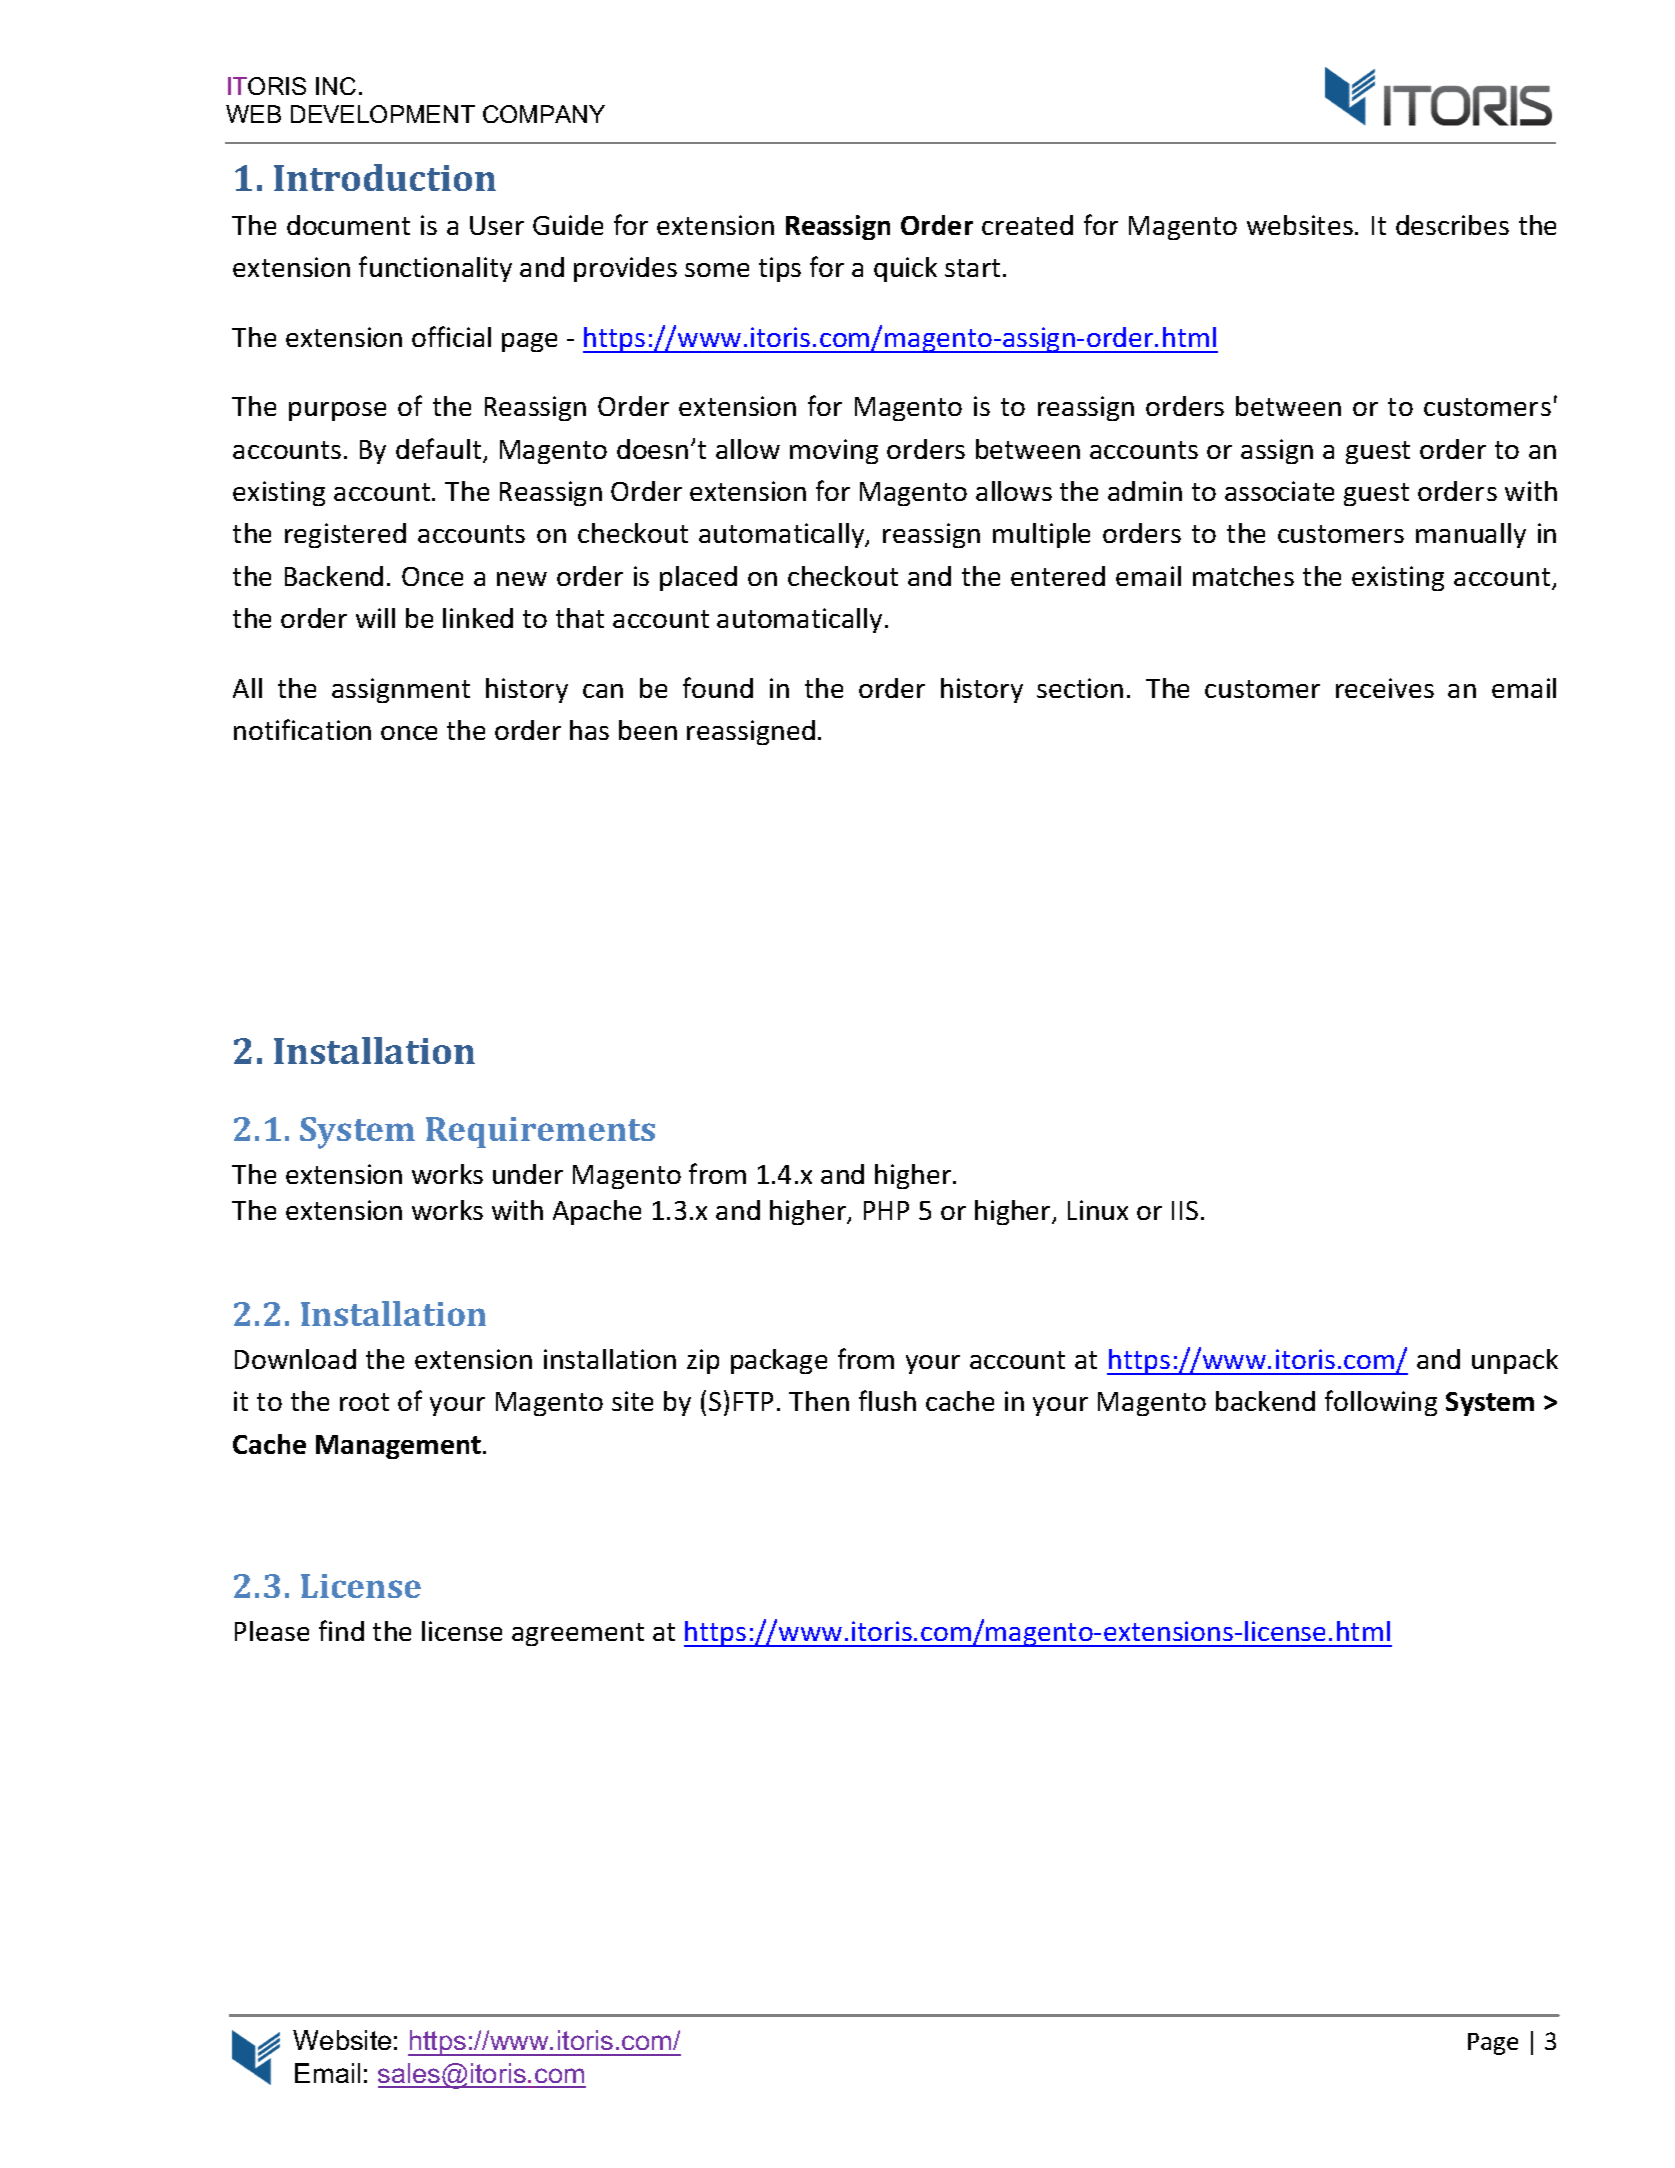 The image size is (1675, 2168). Describe the element at coordinates (1385, 688) in the page. I see `receives` at that location.
